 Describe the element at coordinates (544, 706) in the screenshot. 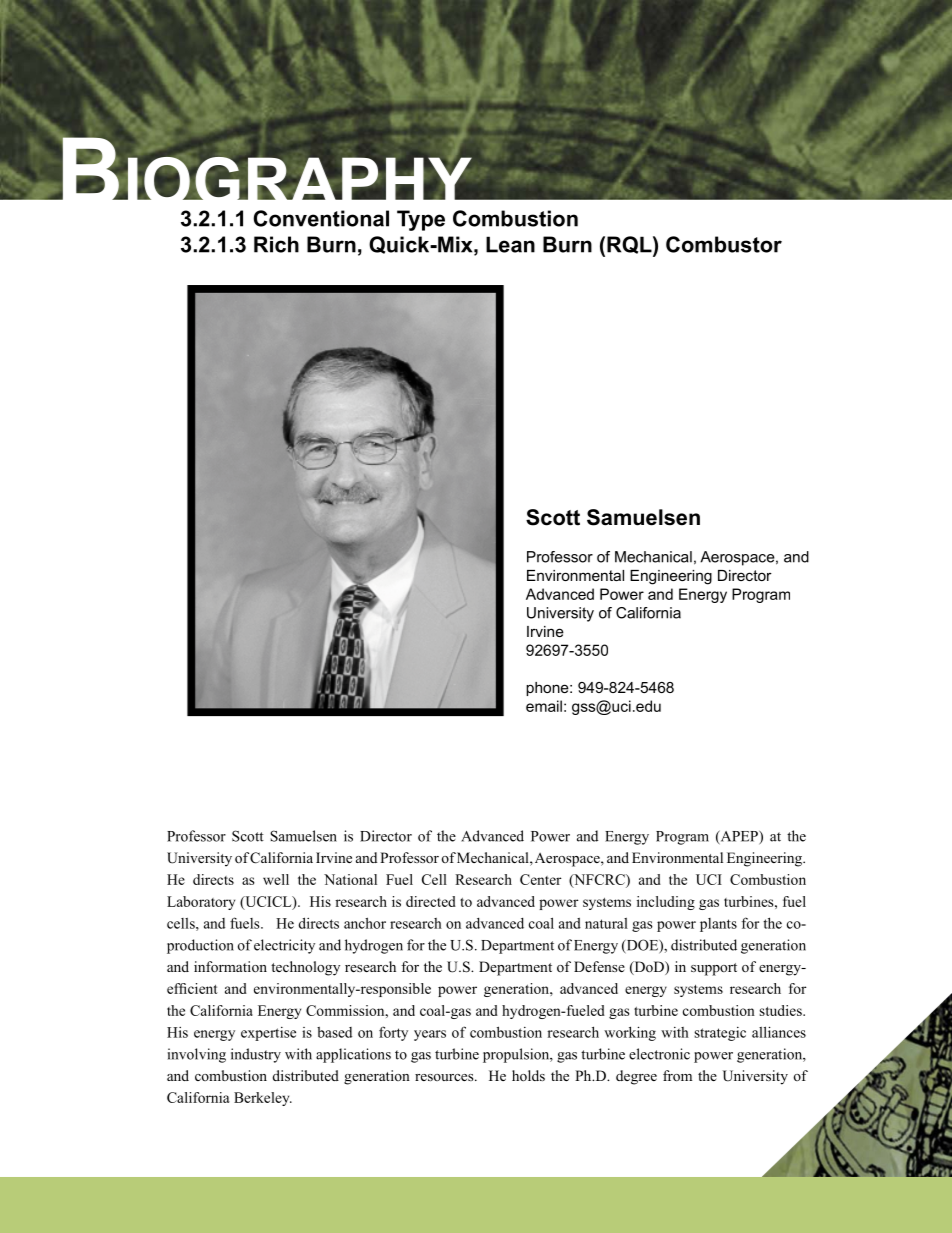

I see `email` at that location.
